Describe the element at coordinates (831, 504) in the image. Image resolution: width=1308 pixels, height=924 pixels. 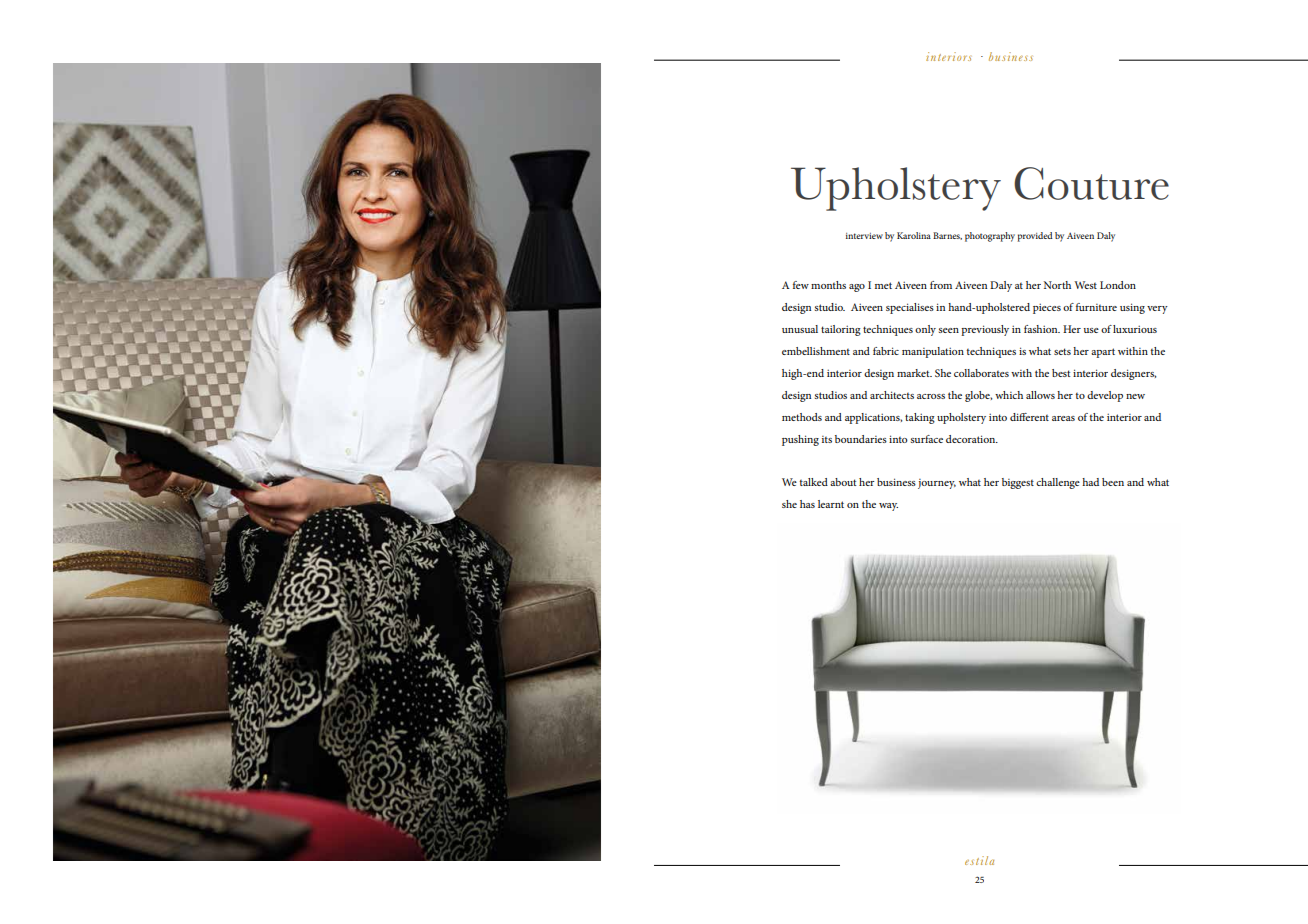
I see `learnt` at that location.
